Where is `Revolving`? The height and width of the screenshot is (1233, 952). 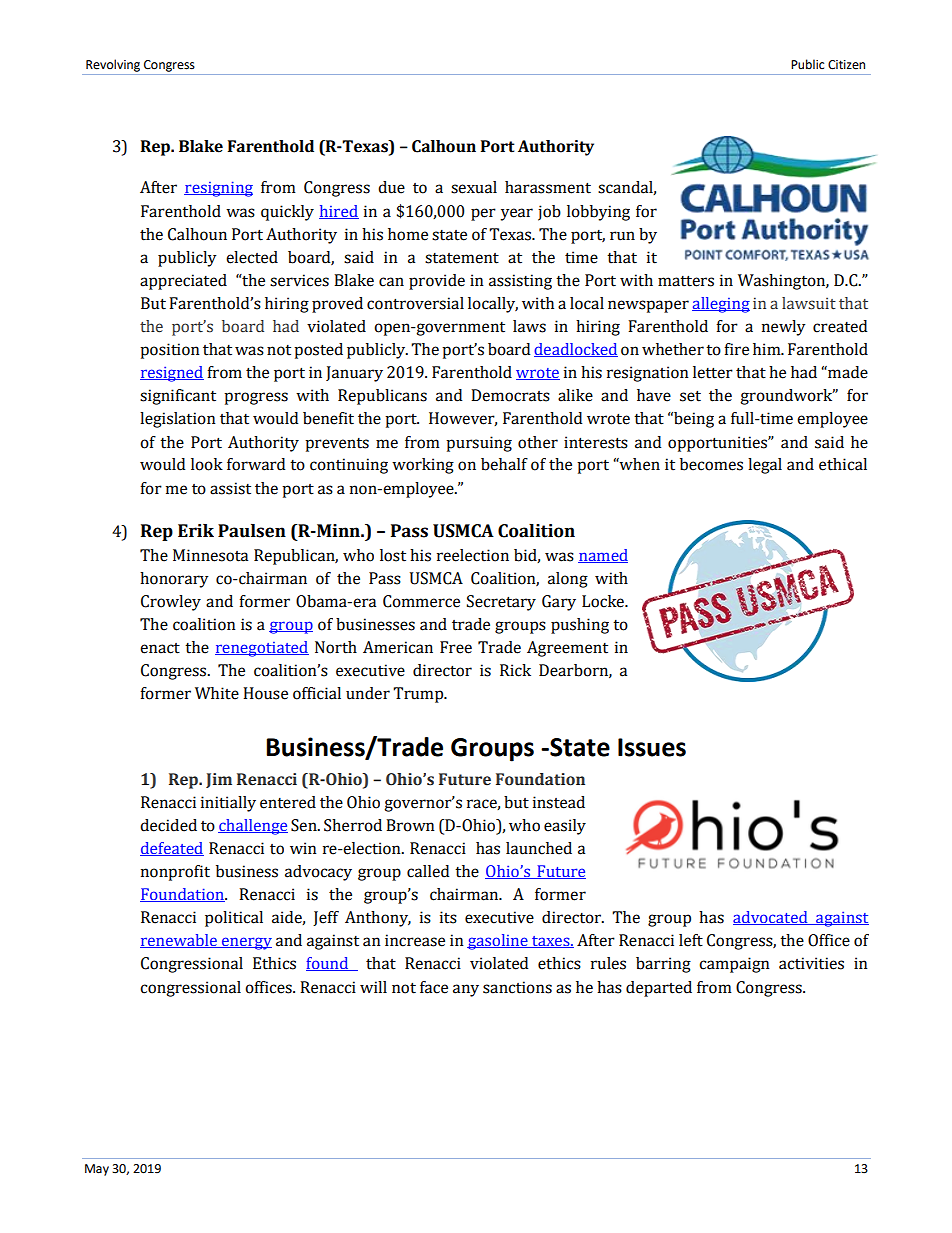 Revolving is located at coordinates (113, 65).
